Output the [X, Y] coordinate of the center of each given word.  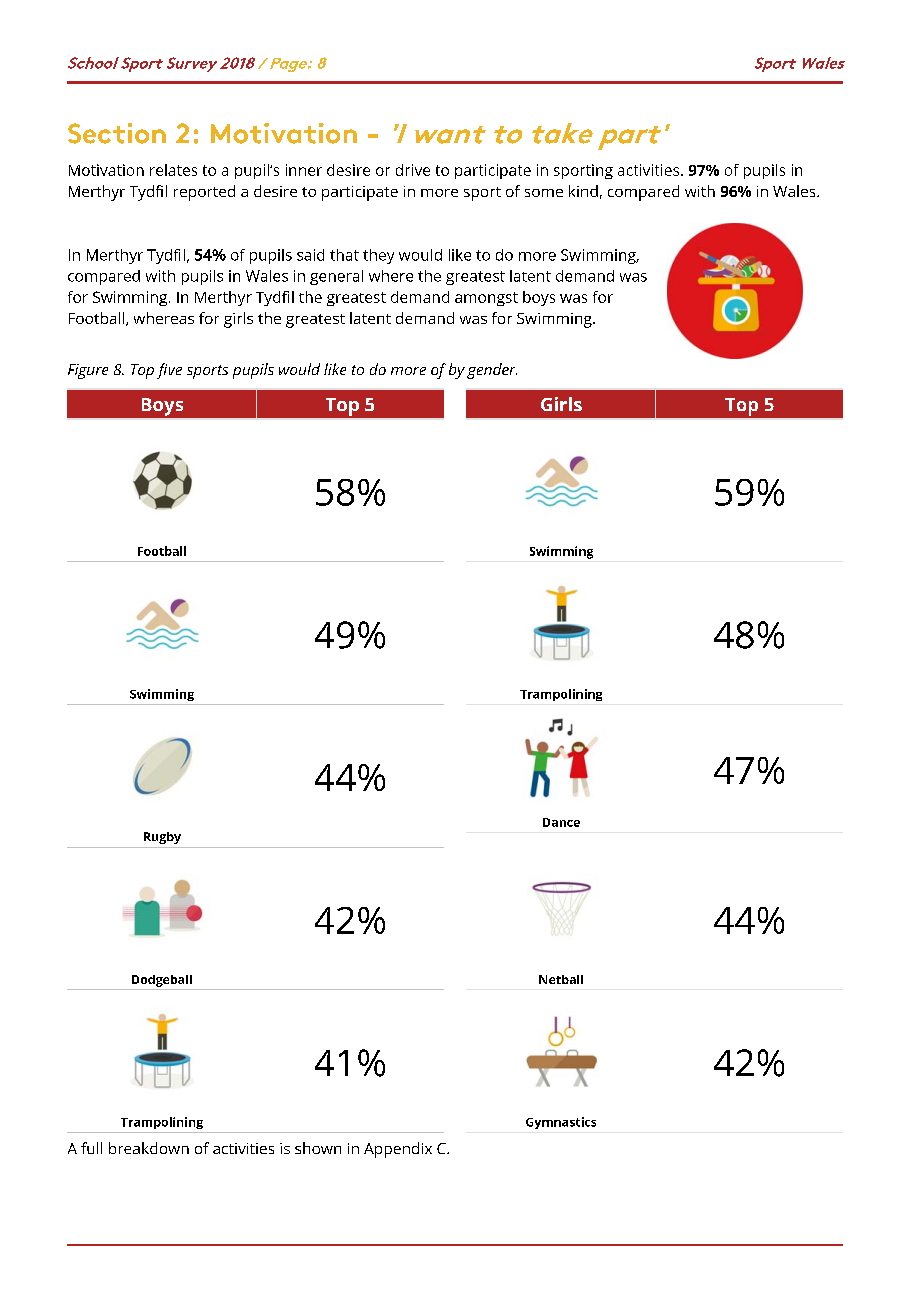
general [336, 277]
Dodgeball [162, 981]
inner [304, 170]
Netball [561, 979]
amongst [486, 299]
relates [173, 170]
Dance [561, 822]
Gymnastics [561, 1123]
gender [492, 371]
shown [318, 1148]
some [544, 193]
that [344, 255]
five [169, 371]
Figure [88, 371]
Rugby [162, 838]
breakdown [149, 1148]
